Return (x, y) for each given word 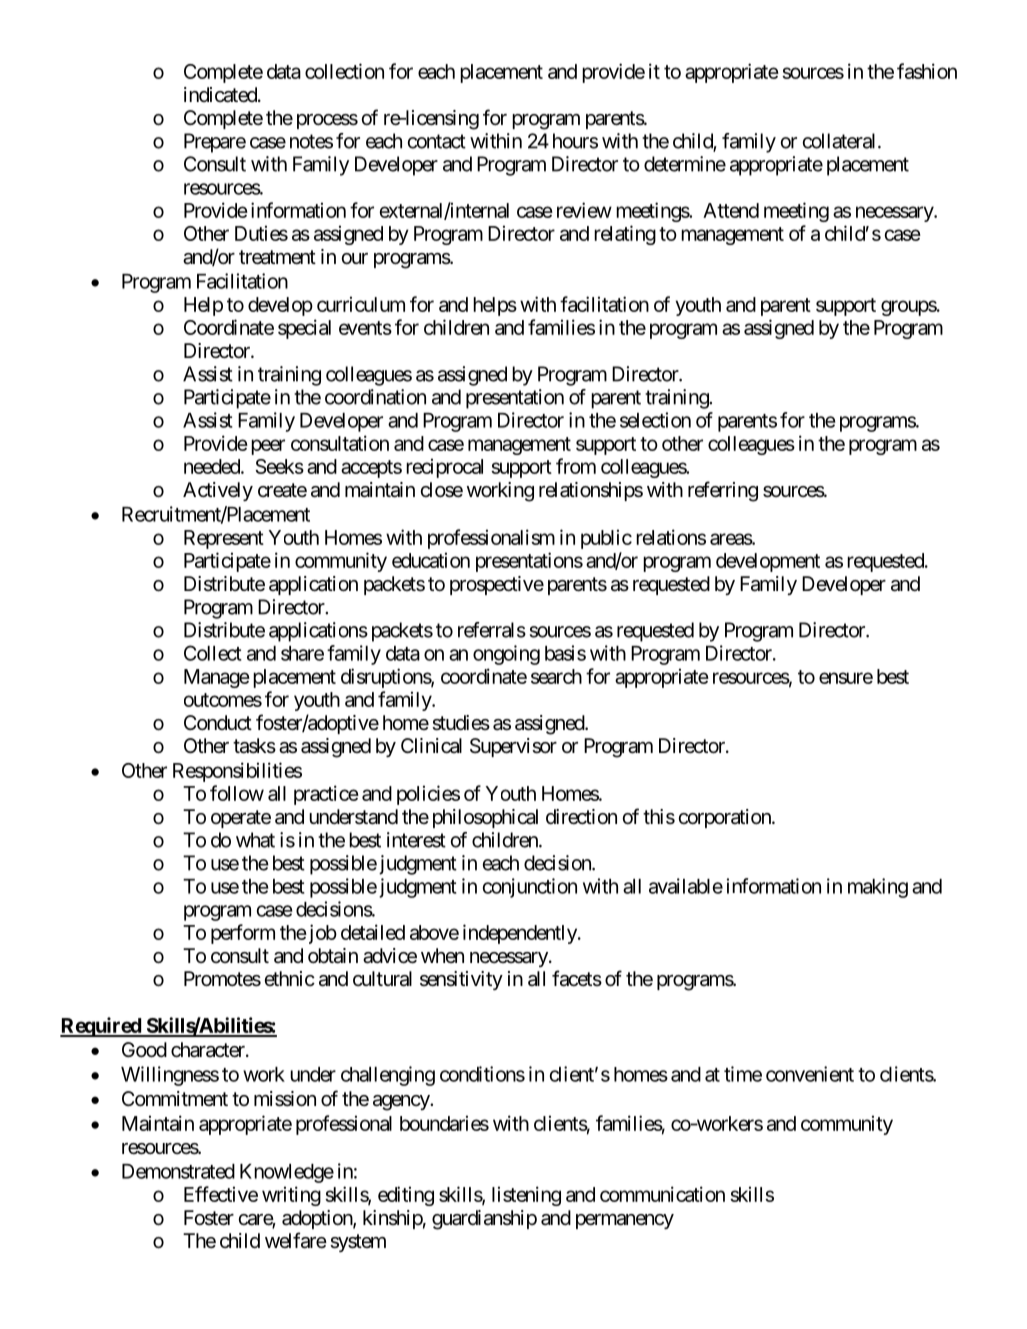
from (576, 466)
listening (526, 1196)
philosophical (485, 818)
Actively (218, 491)
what (255, 840)
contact (437, 141)
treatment (277, 257)
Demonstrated (178, 1171)
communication (662, 1194)
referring (723, 491)
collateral (841, 141)
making (878, 888)
